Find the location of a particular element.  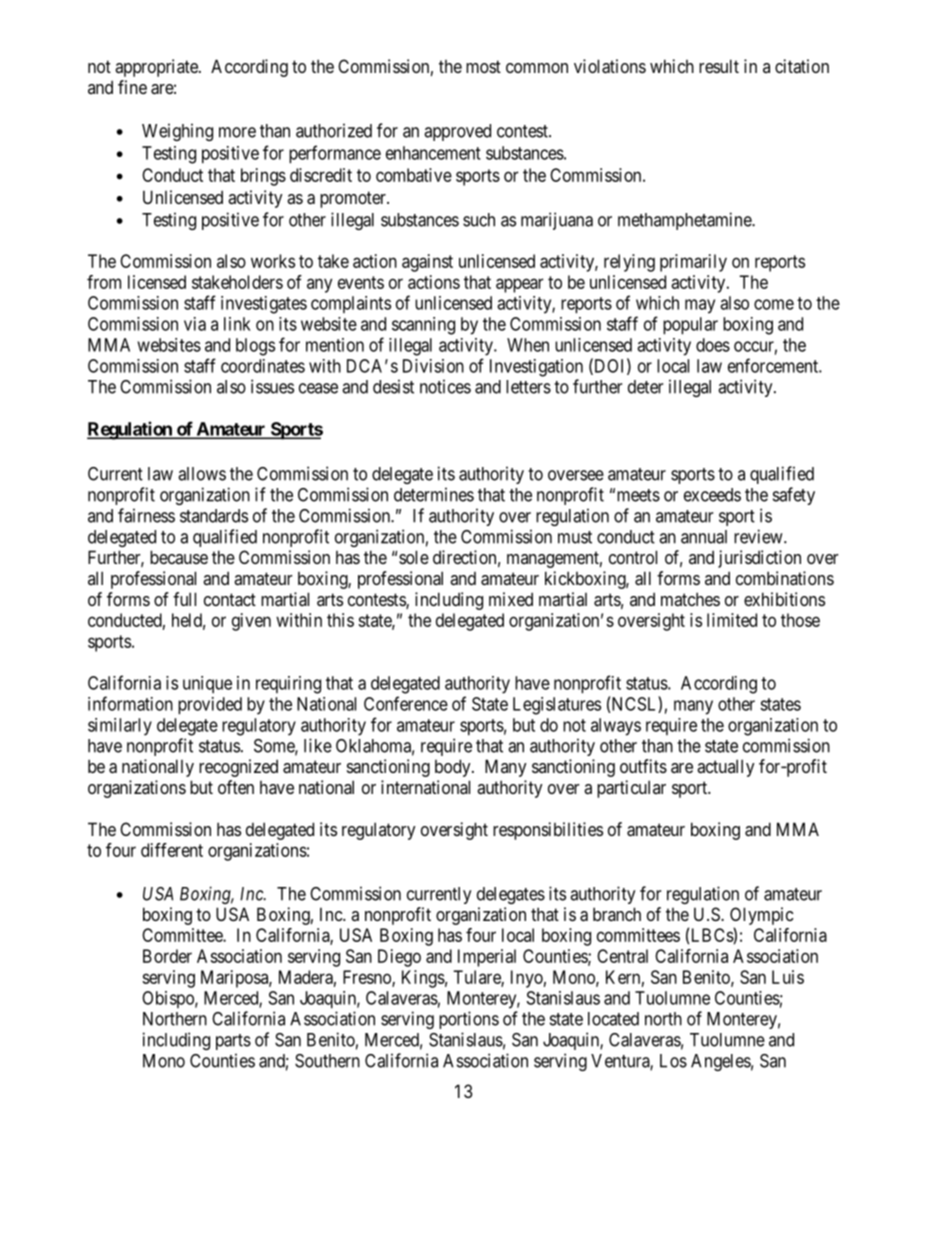

result is located at coordinates (719, 66).
